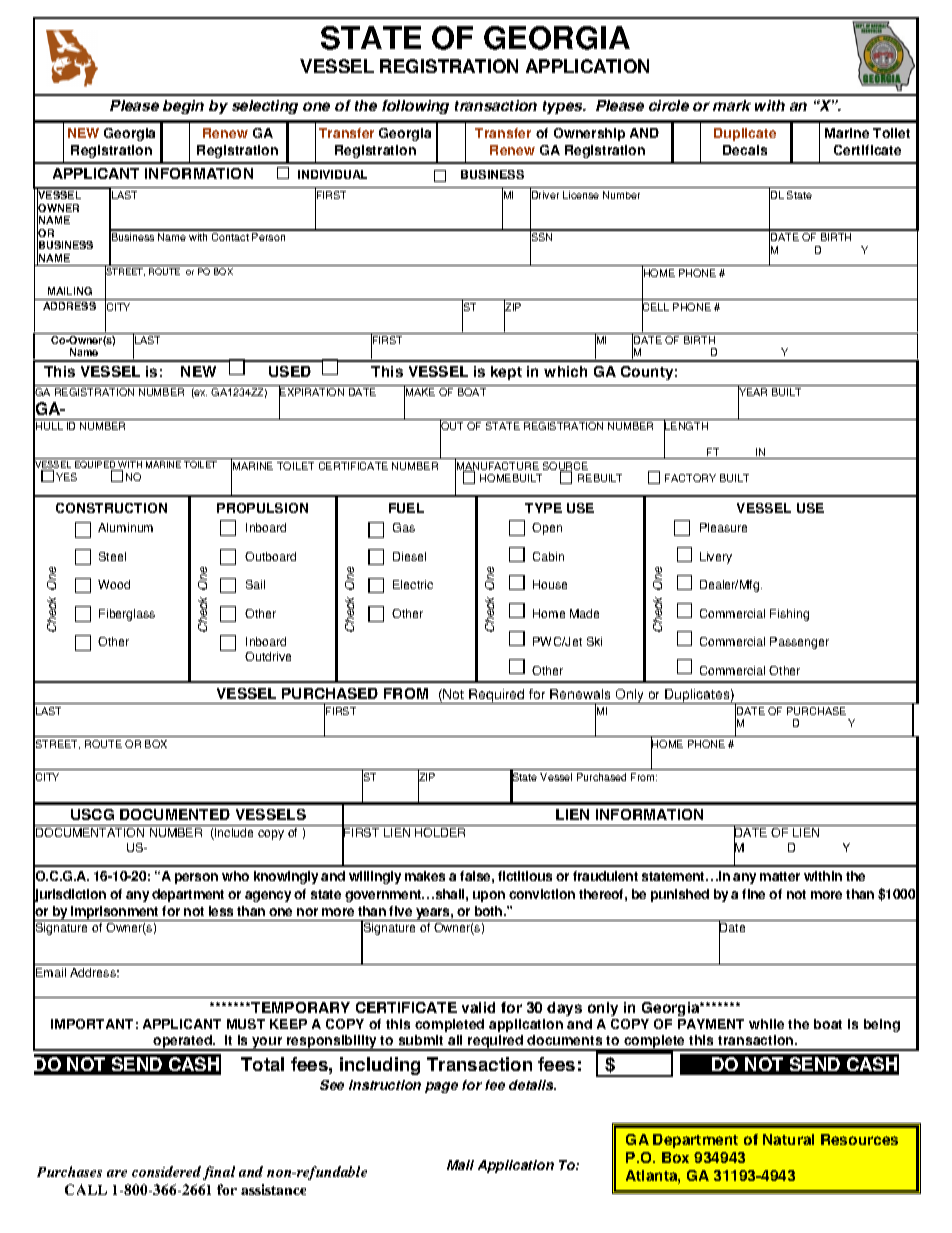 Image resolution: width=952 pixels, height=1233 pixels. I want to click on FUEL, so click(406, 508).
